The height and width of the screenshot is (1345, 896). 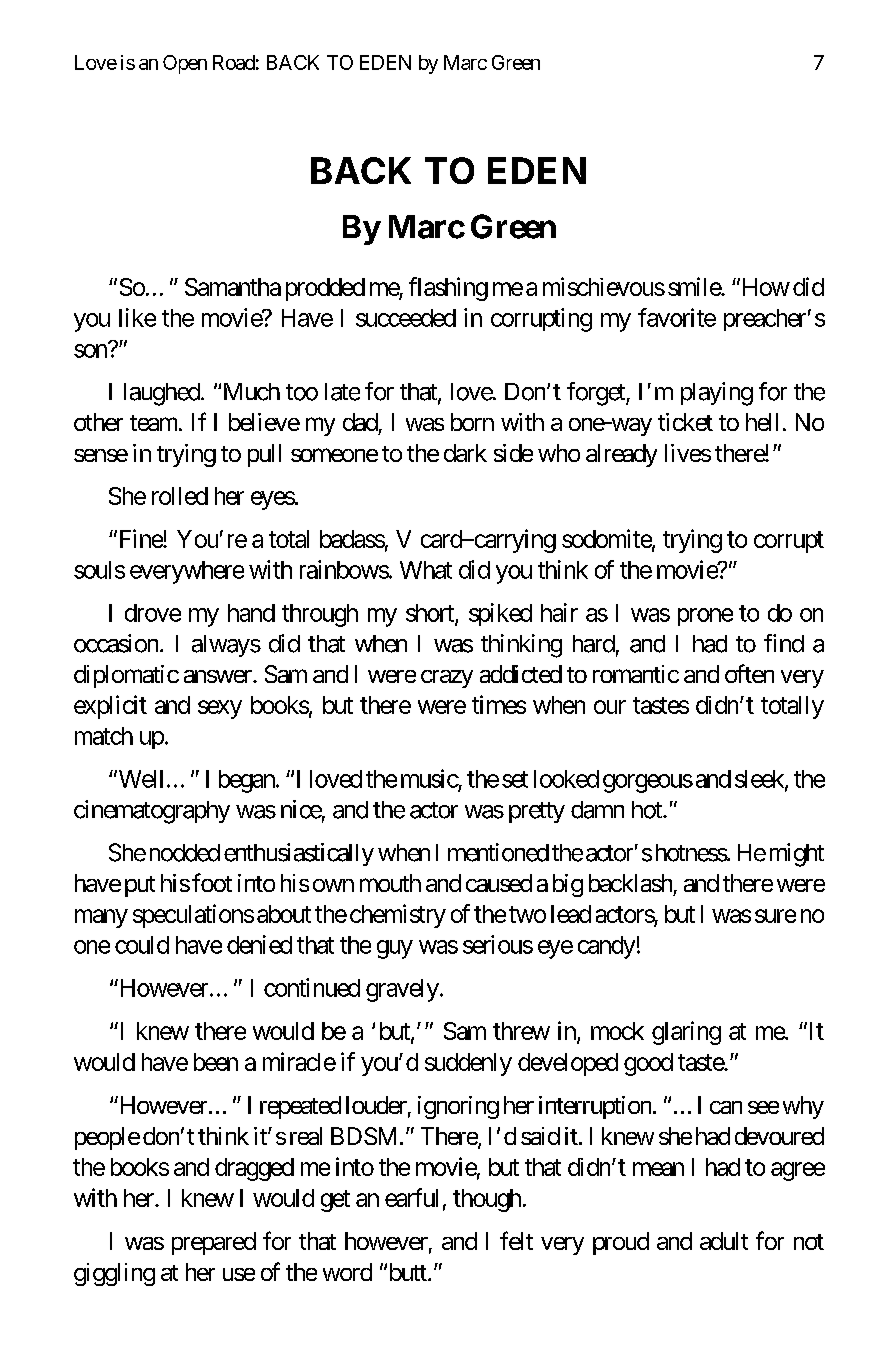 I want to click on playing, so click(x=717, y=394).
